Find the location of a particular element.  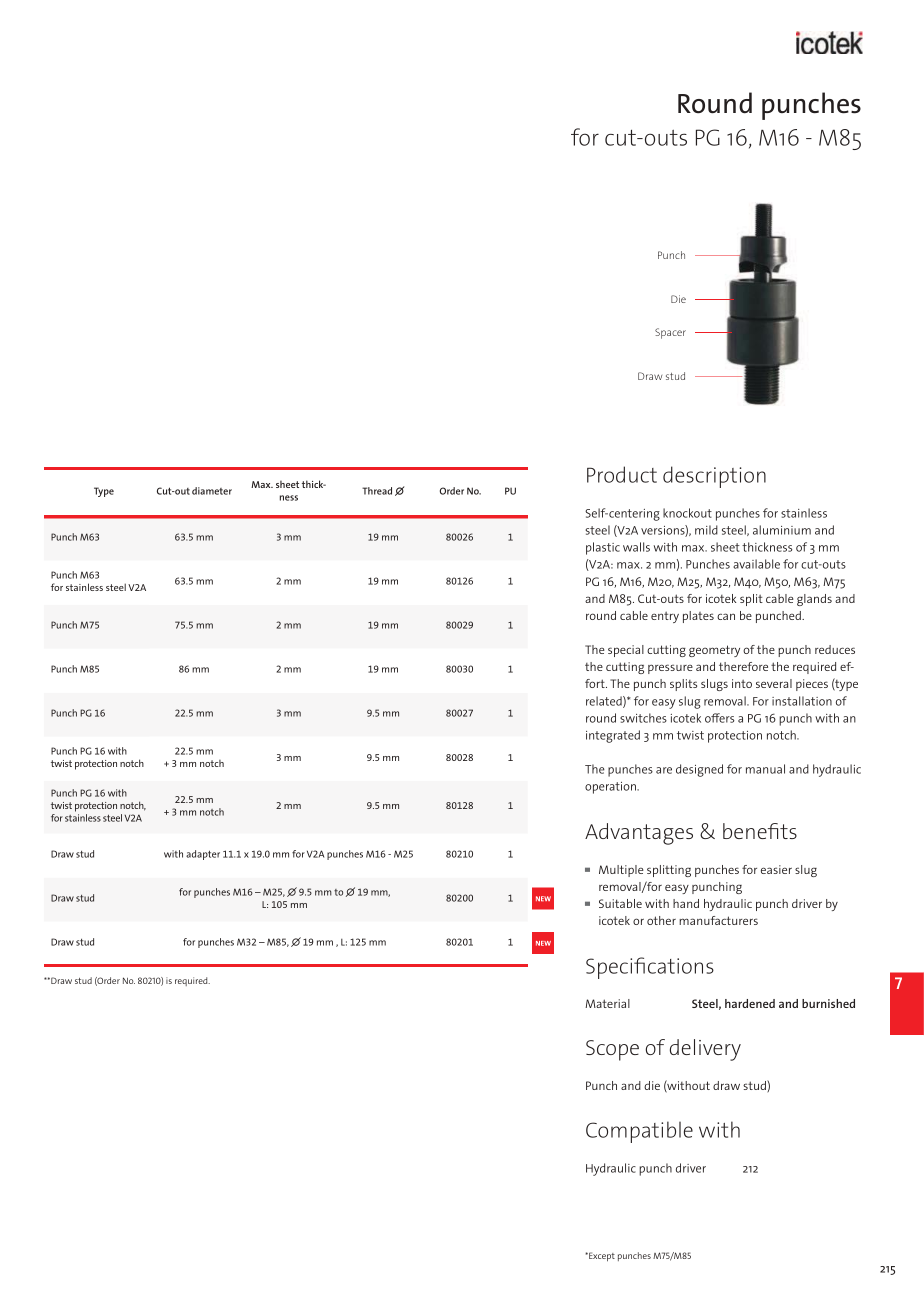

description is located at coordinates (714, 477).
